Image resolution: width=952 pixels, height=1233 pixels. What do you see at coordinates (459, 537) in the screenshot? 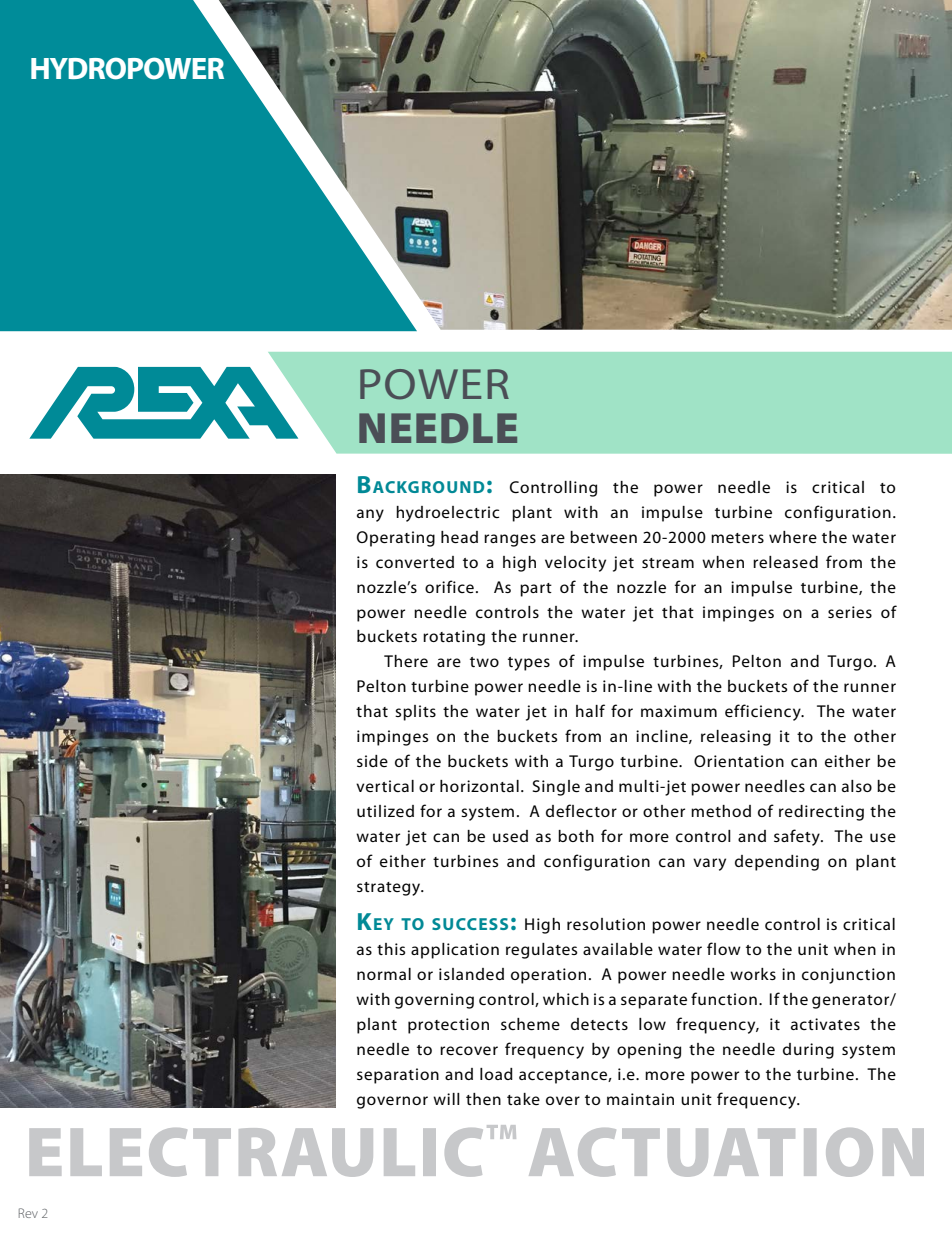
I see `head` at bounding box center [459, 537].
